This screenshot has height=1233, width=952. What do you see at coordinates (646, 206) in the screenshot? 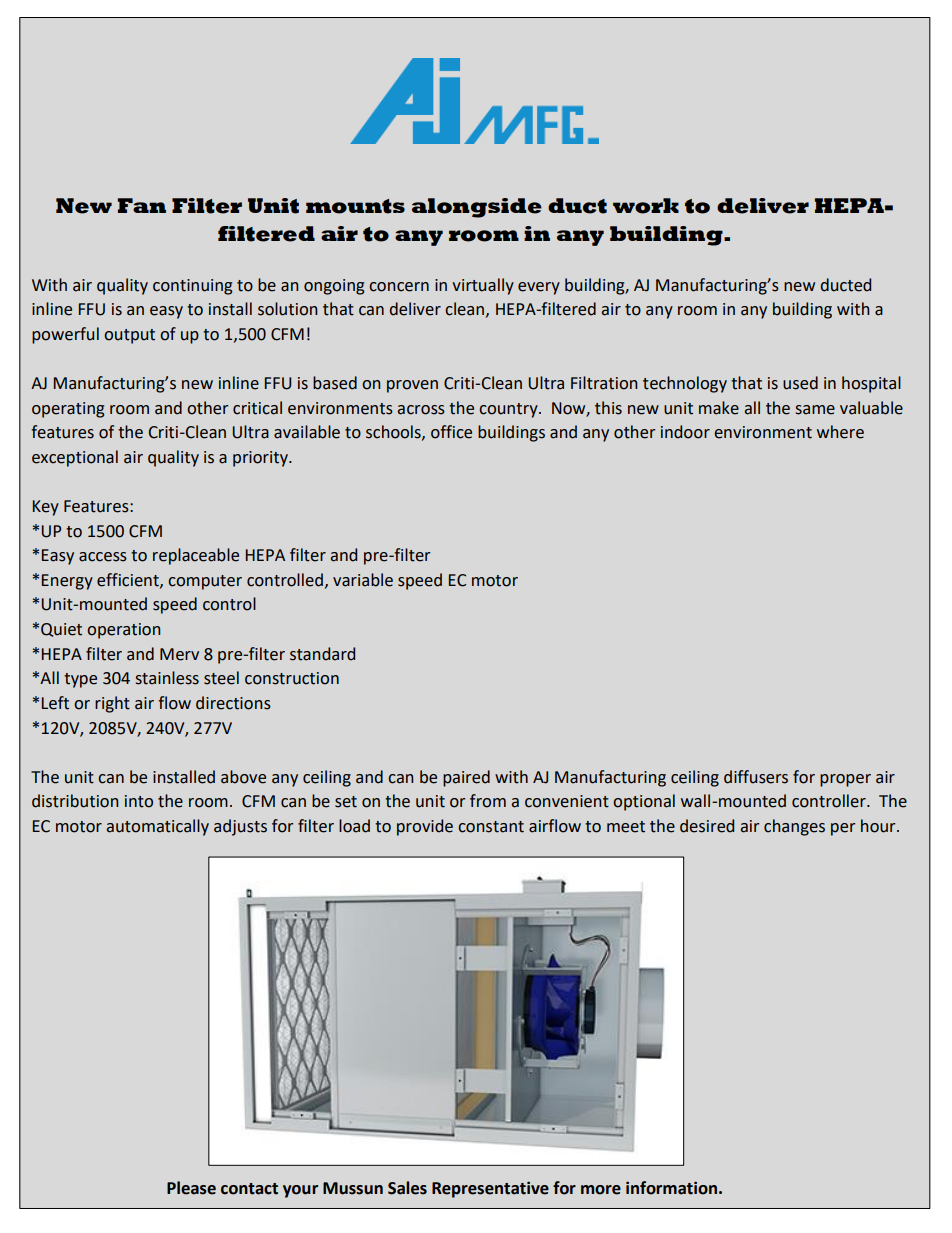
I see `work` at bounding box center [646, 206].
